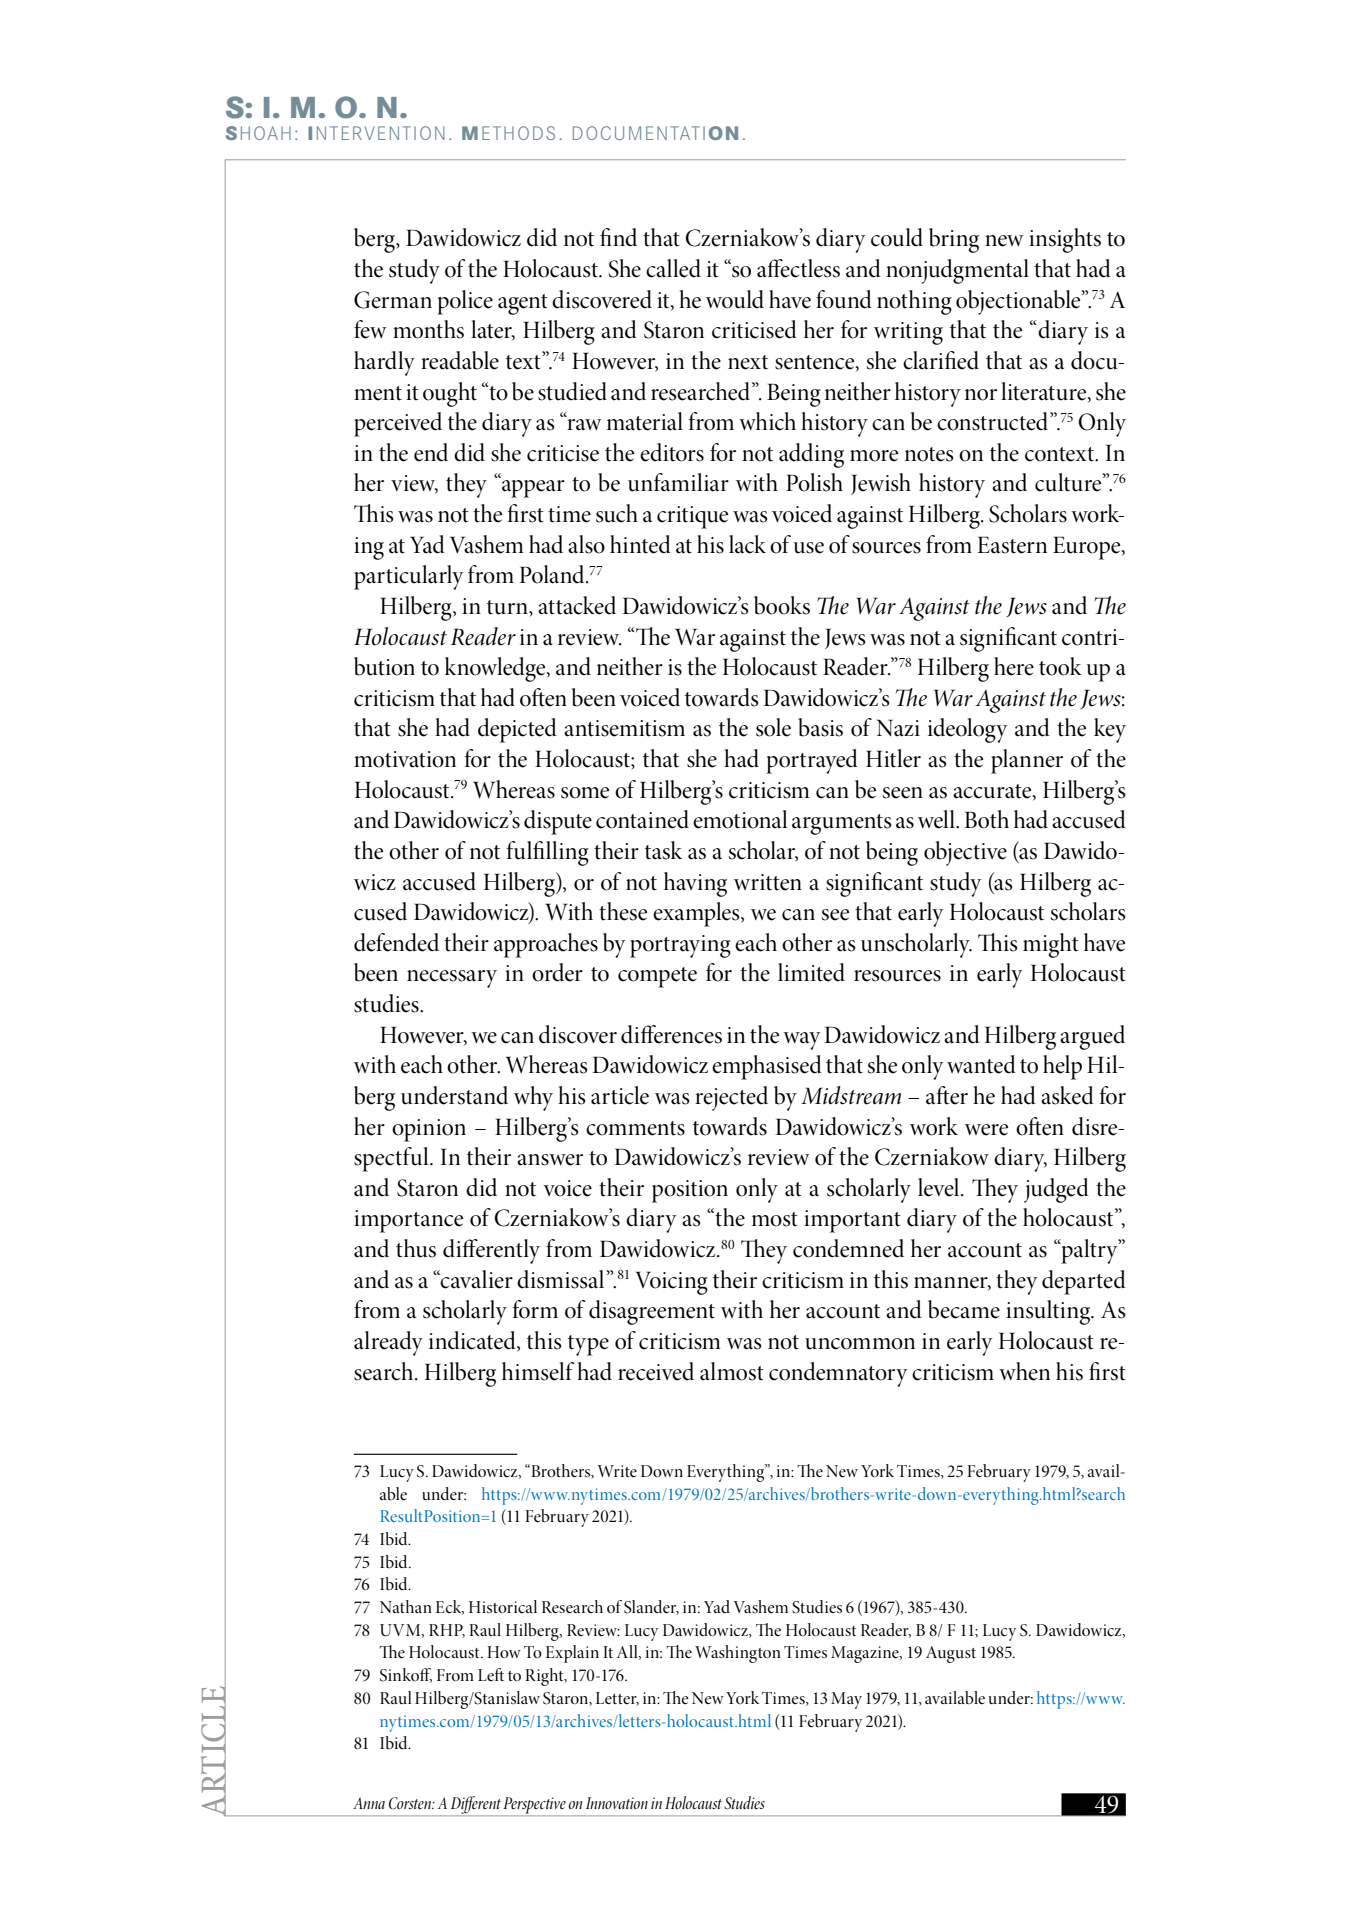 This image has width=1351, height=1910. I want to click on Eastern, so click(1012, 545).
